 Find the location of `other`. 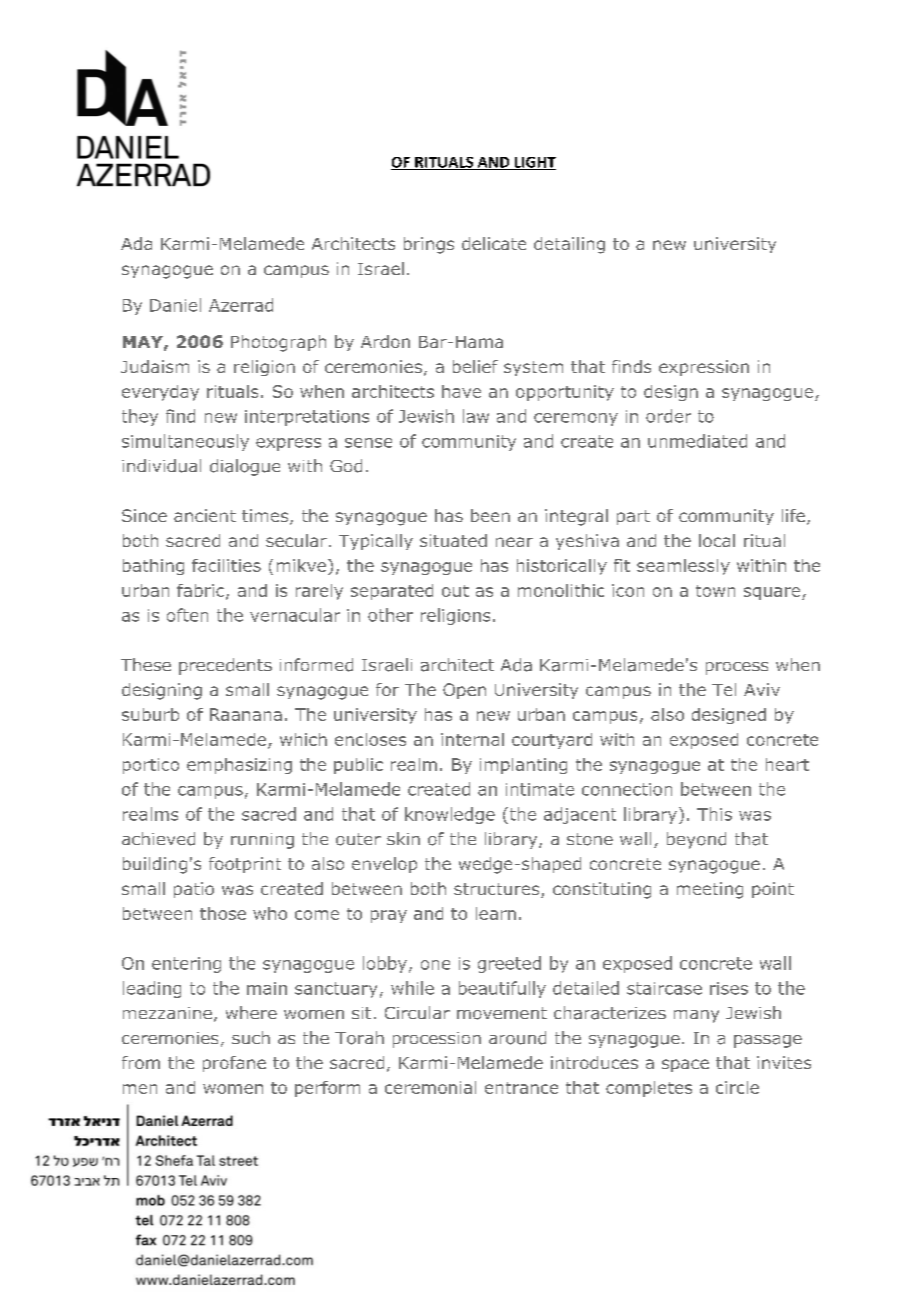

other is located at coordinates (390, 615).
